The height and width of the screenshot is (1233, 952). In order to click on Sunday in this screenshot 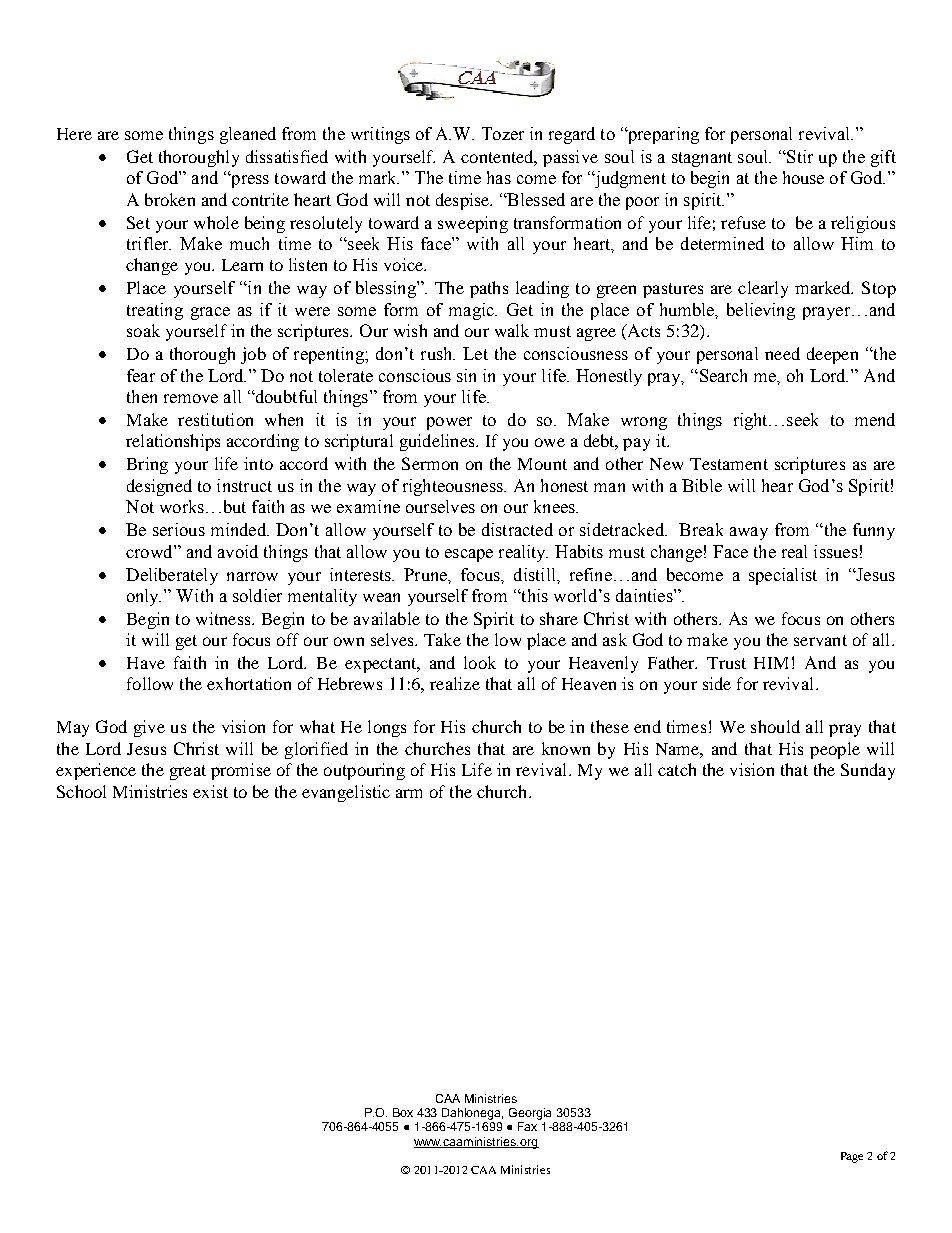, I will do `click(868, 771)`.
